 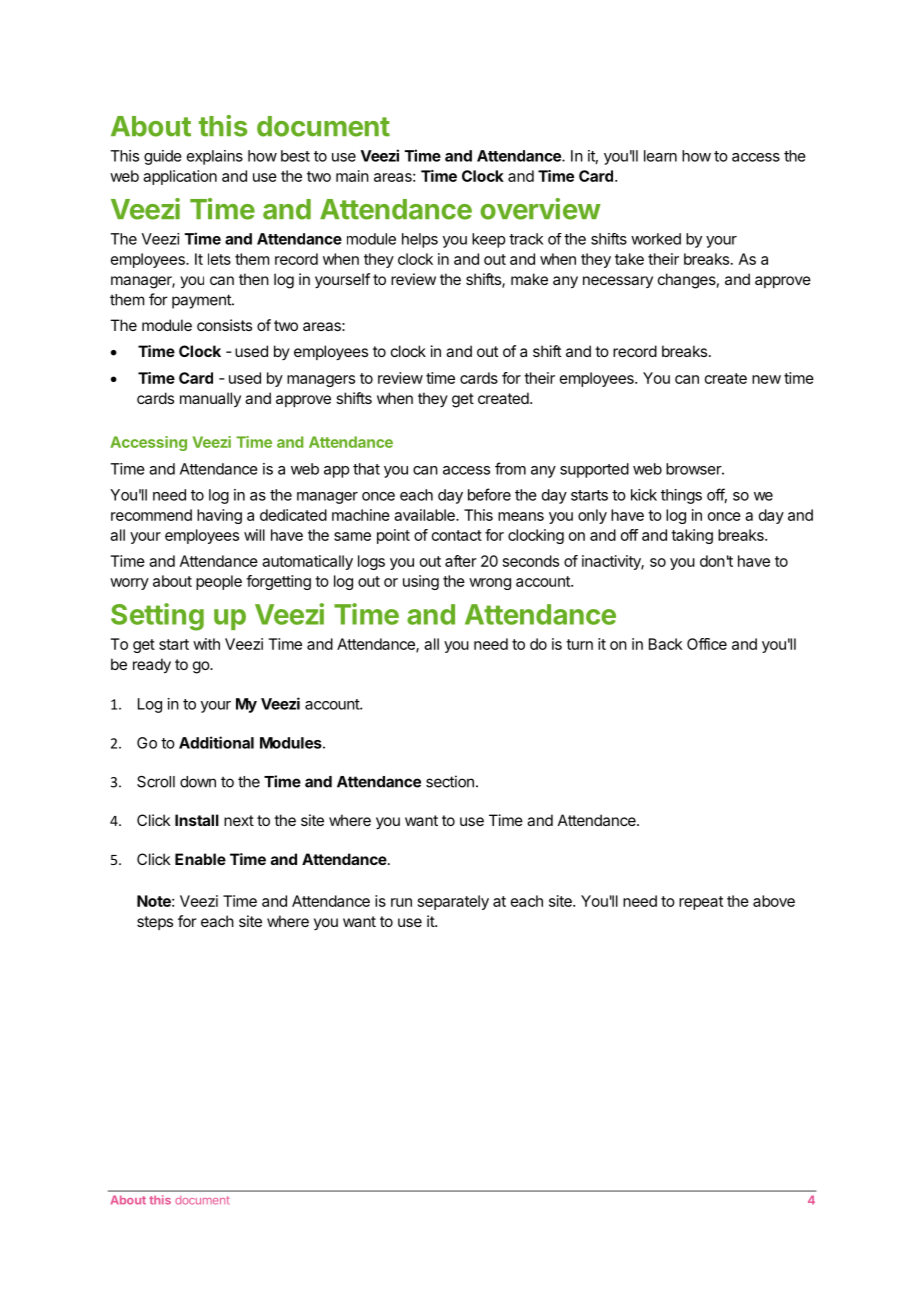 What do you see at coordinates (453, 902) in the screenshot?
I see `separately` at bounding box center [453, 902].
